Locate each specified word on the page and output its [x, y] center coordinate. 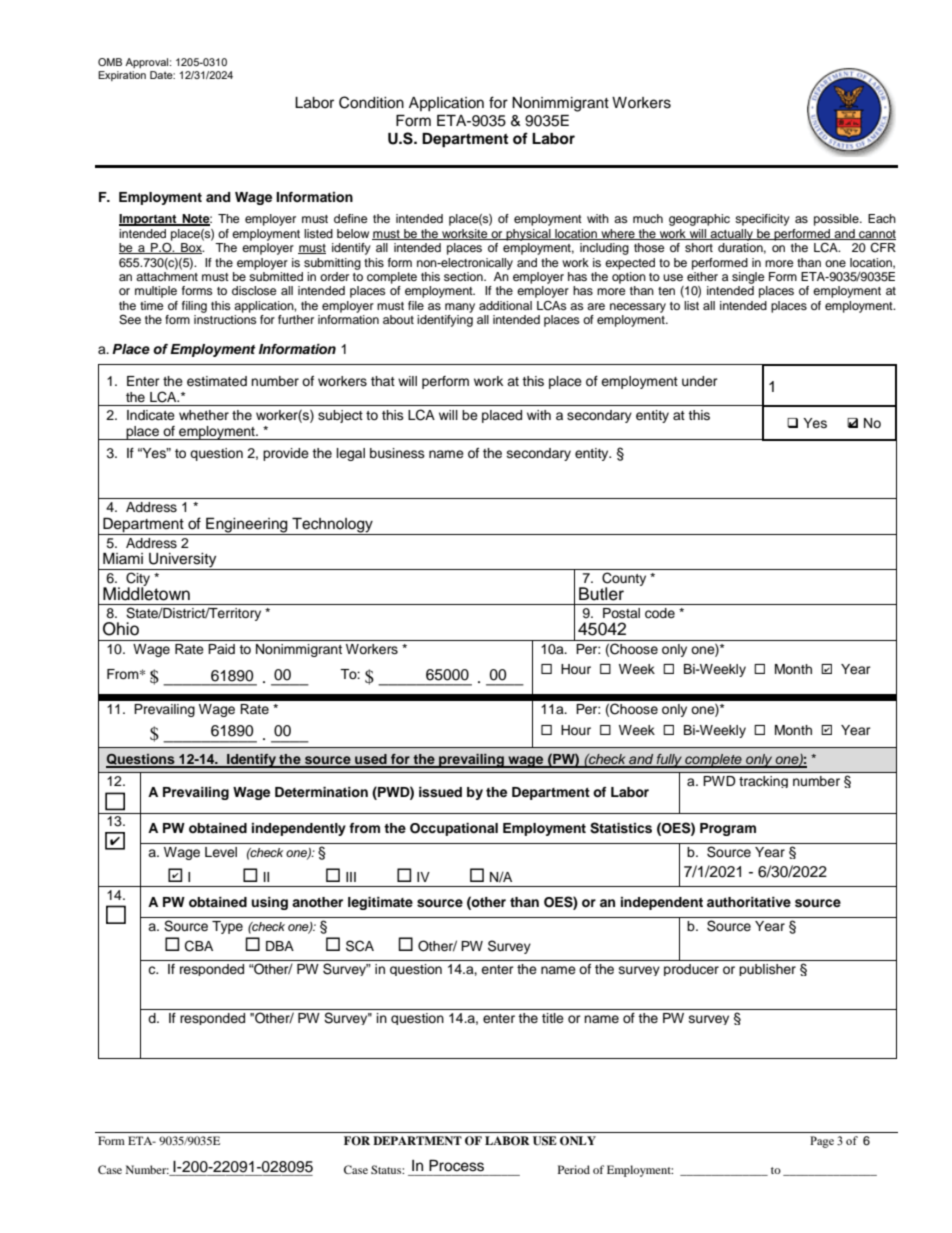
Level [221, 852]
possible [837, 220]
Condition [371, 102]
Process [456, 1166]
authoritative [749, 902]
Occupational [454, 829]
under [700, 381]
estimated [217, 381]
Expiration [122, 76]
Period [574, 1169]
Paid [221, 649]
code [660, 613]
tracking [763, 782]
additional [505, 305]
